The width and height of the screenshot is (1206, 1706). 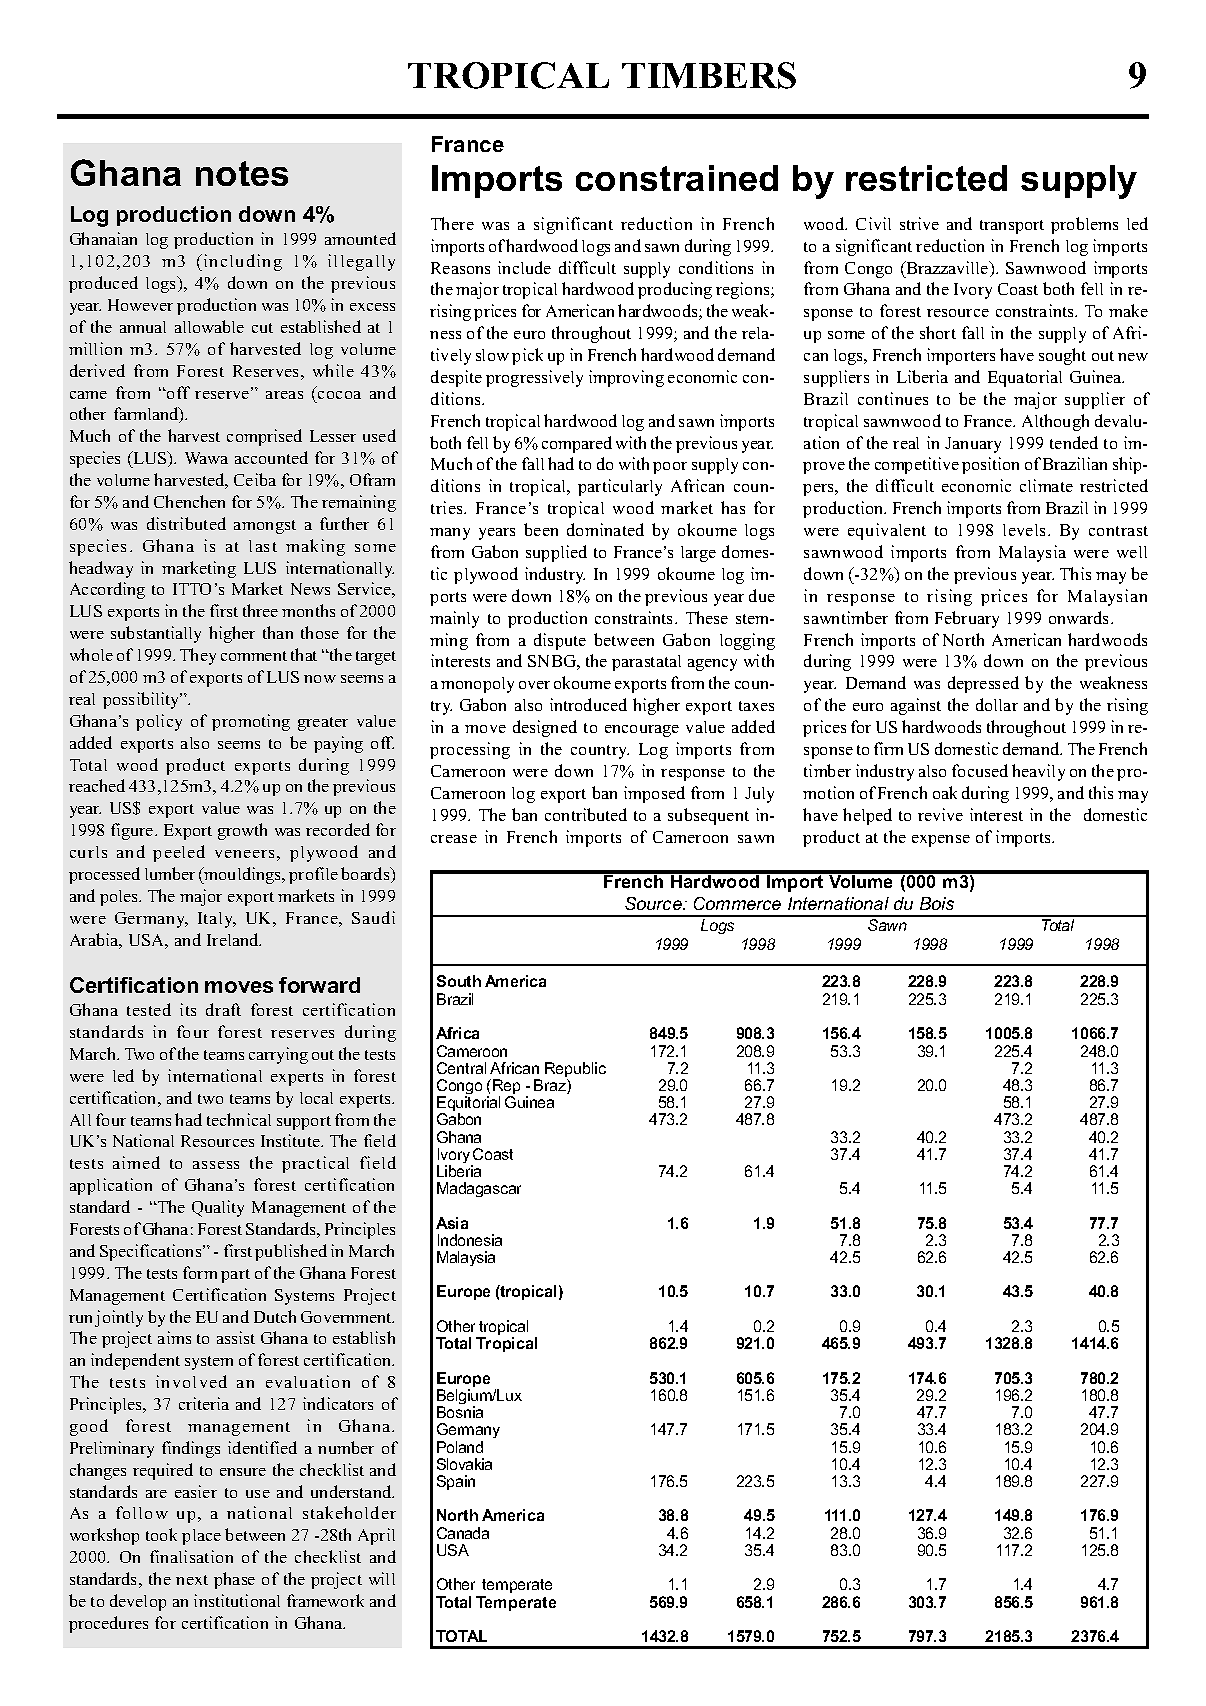 I want to click on notes, so click(x=242, y=173).
